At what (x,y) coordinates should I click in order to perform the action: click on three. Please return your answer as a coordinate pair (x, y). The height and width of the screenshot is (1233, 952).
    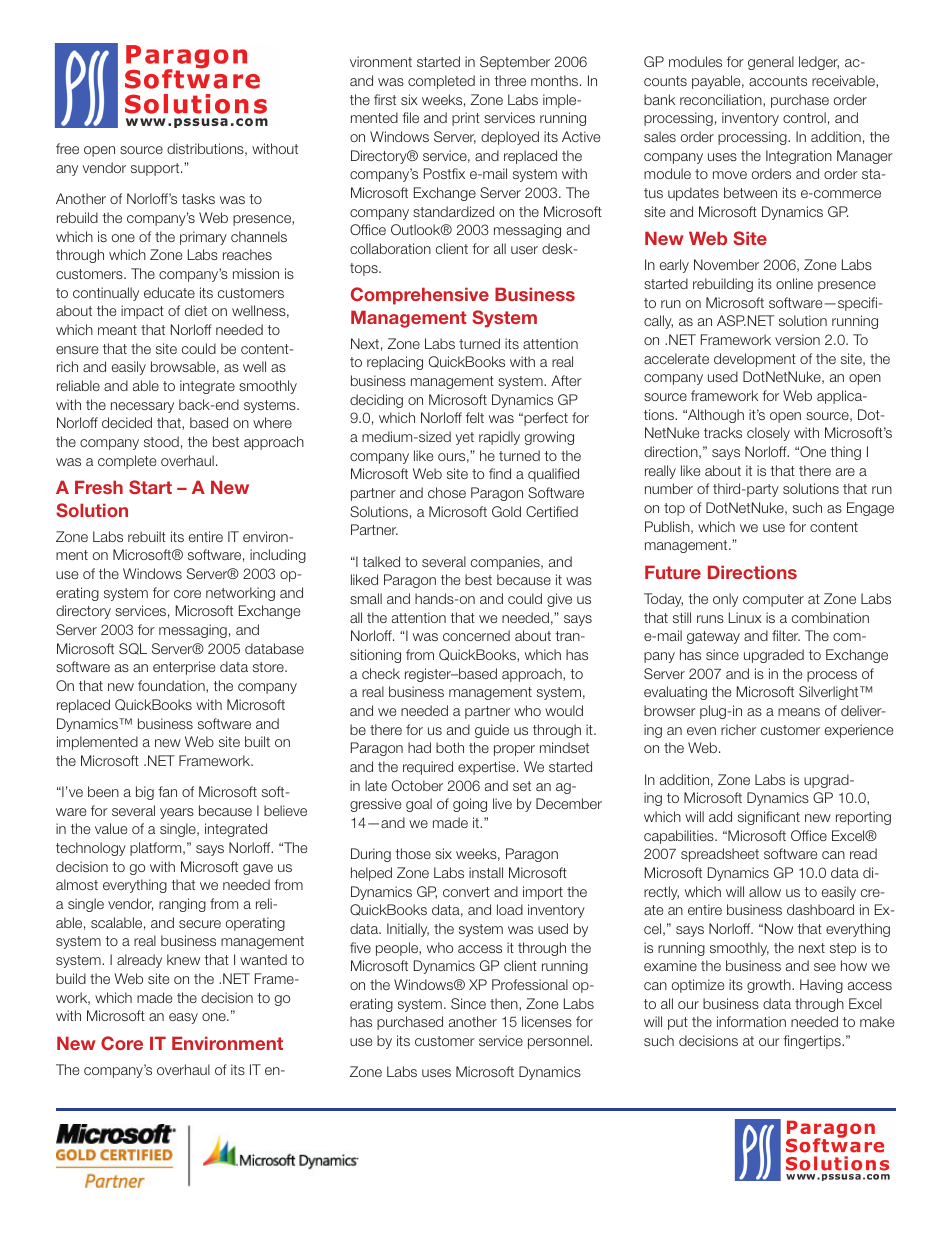
    Looking at the image, I should click on (510, 80).
